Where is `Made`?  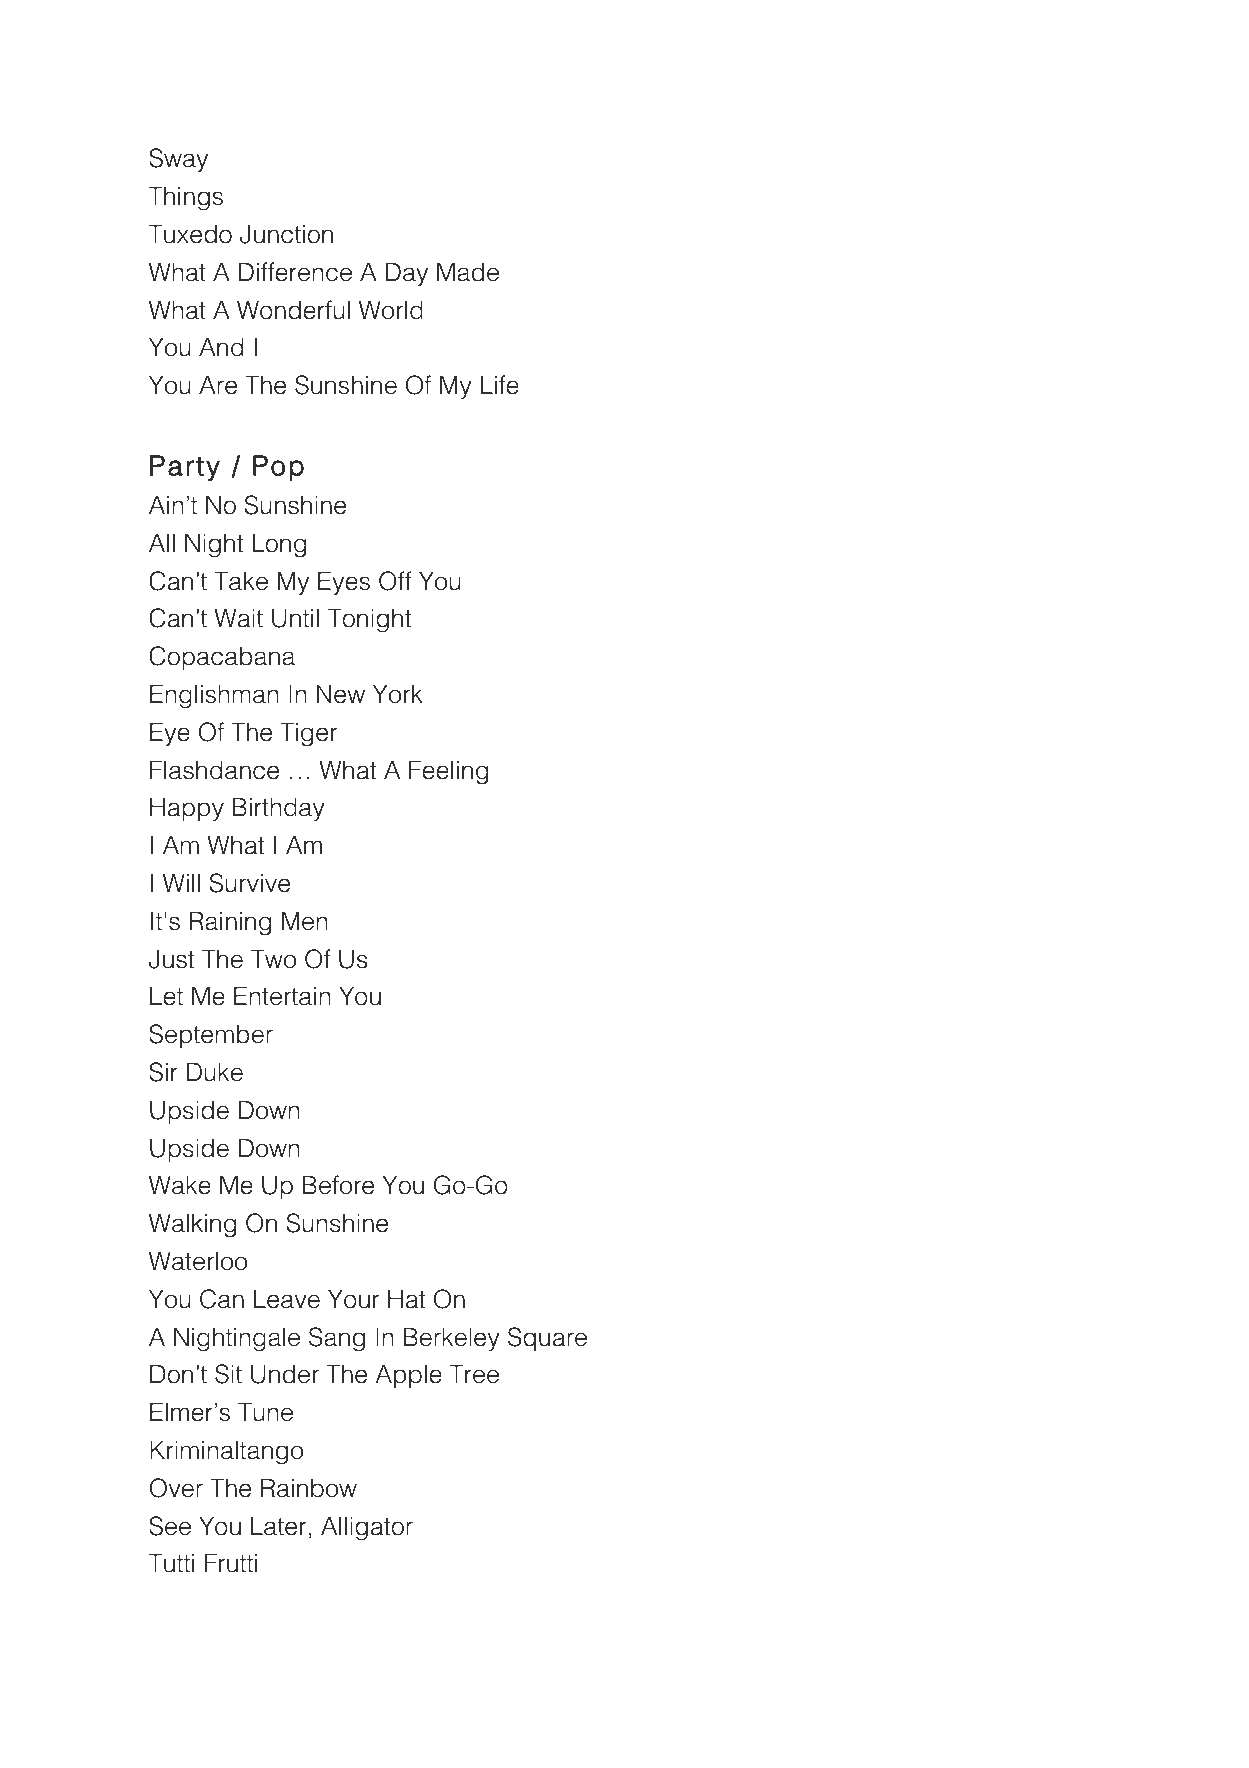 Made is located at coordinates (468, 272).
